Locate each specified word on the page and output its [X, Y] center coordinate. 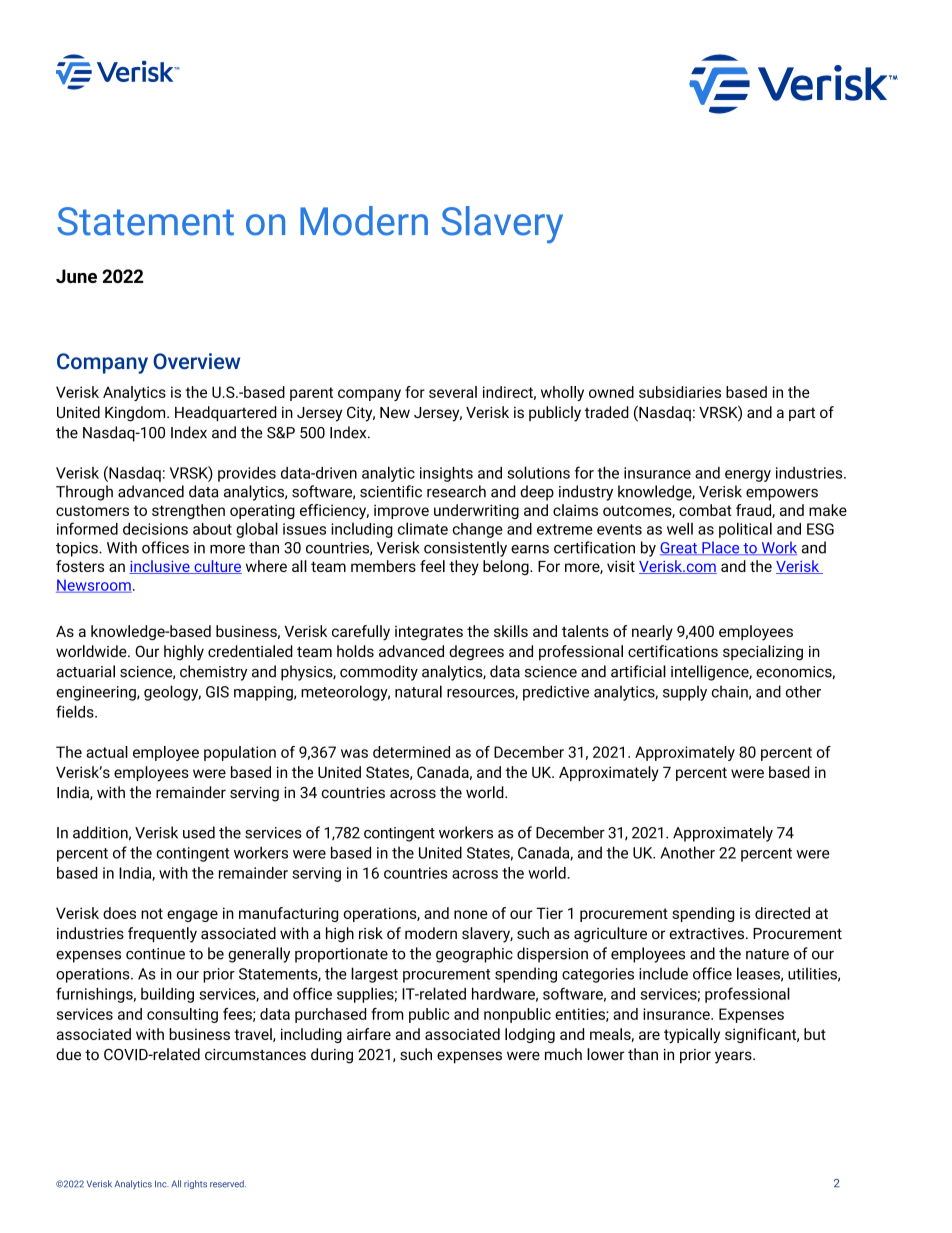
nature [767, 954]
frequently [162, 935]
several [453, 392]
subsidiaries [680, 392]
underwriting [476, 511]
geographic [474, 955]
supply [685, 693]
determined [411, 752]
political [745, 530]
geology [172, 693]
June [76, 276]
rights [195, 1184]
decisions [155, 529]
